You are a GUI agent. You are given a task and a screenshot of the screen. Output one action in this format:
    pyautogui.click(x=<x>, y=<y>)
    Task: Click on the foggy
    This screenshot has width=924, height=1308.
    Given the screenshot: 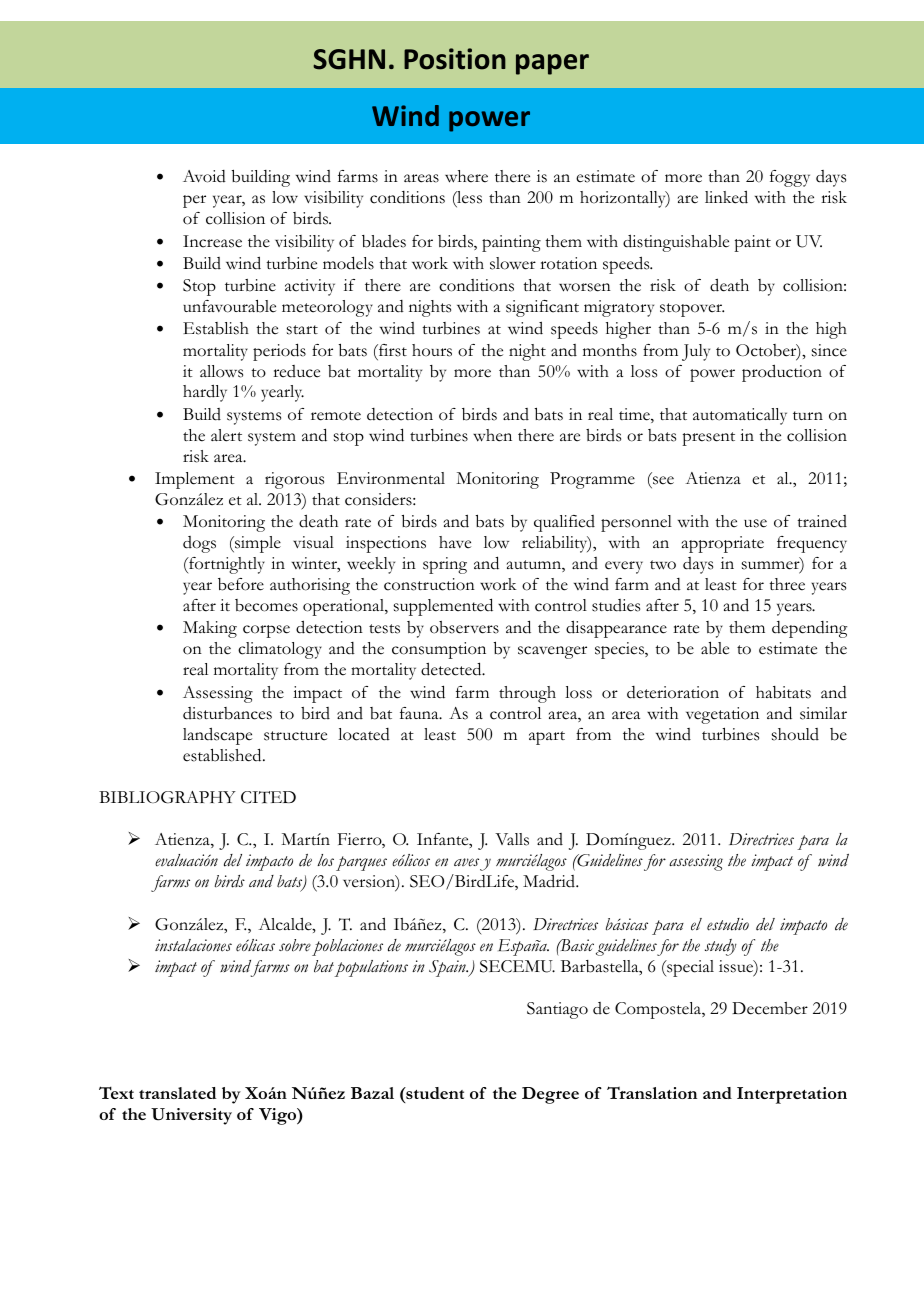 What is the action you would take?
    pyautogui.click(x=790, y=178)
